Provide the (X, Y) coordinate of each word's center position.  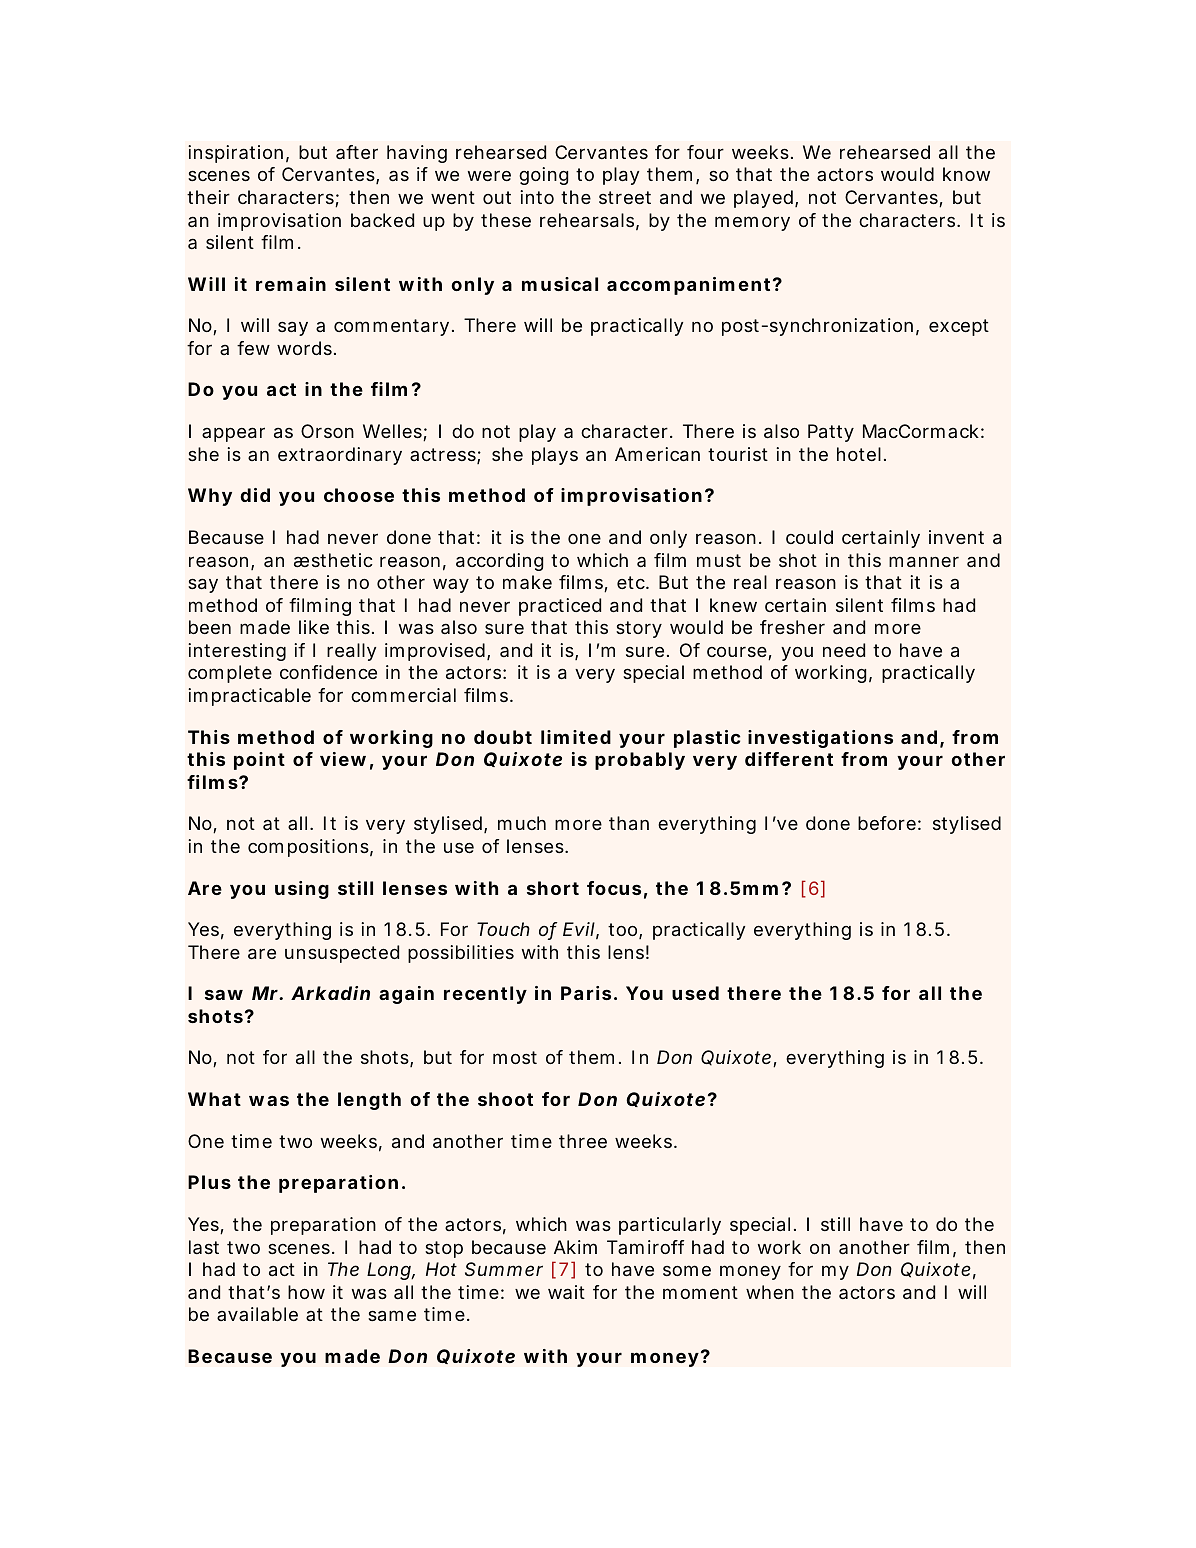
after (357, 152)
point (259, 761)
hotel (859, 454)
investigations (820, 739)
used (695, 993)
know (966, 174)
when (770, 1292)
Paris (586, 993)
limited (576, 737)
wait (566, 1292)
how (306, 1292)
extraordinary (340, 456)
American (657, 454)
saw (224, 994)
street (625, 197)
